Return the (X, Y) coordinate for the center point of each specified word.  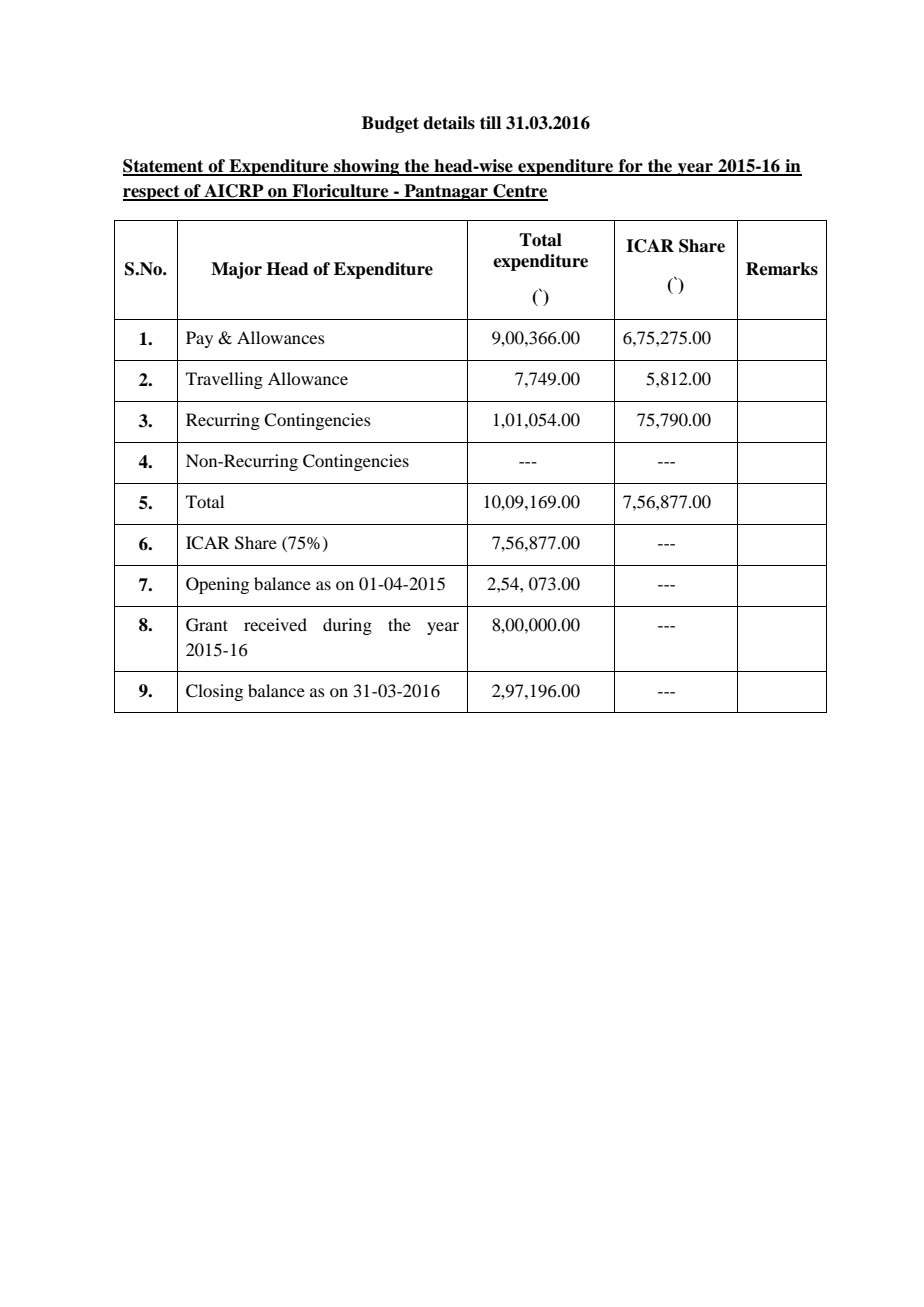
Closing (214, 692)
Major (236, 270)
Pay (199, 339)
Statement (164, 167)
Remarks (782, 269)
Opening (217, 585)
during (347, 626)
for (631, 167)
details (449, 123)
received (275, 624)
